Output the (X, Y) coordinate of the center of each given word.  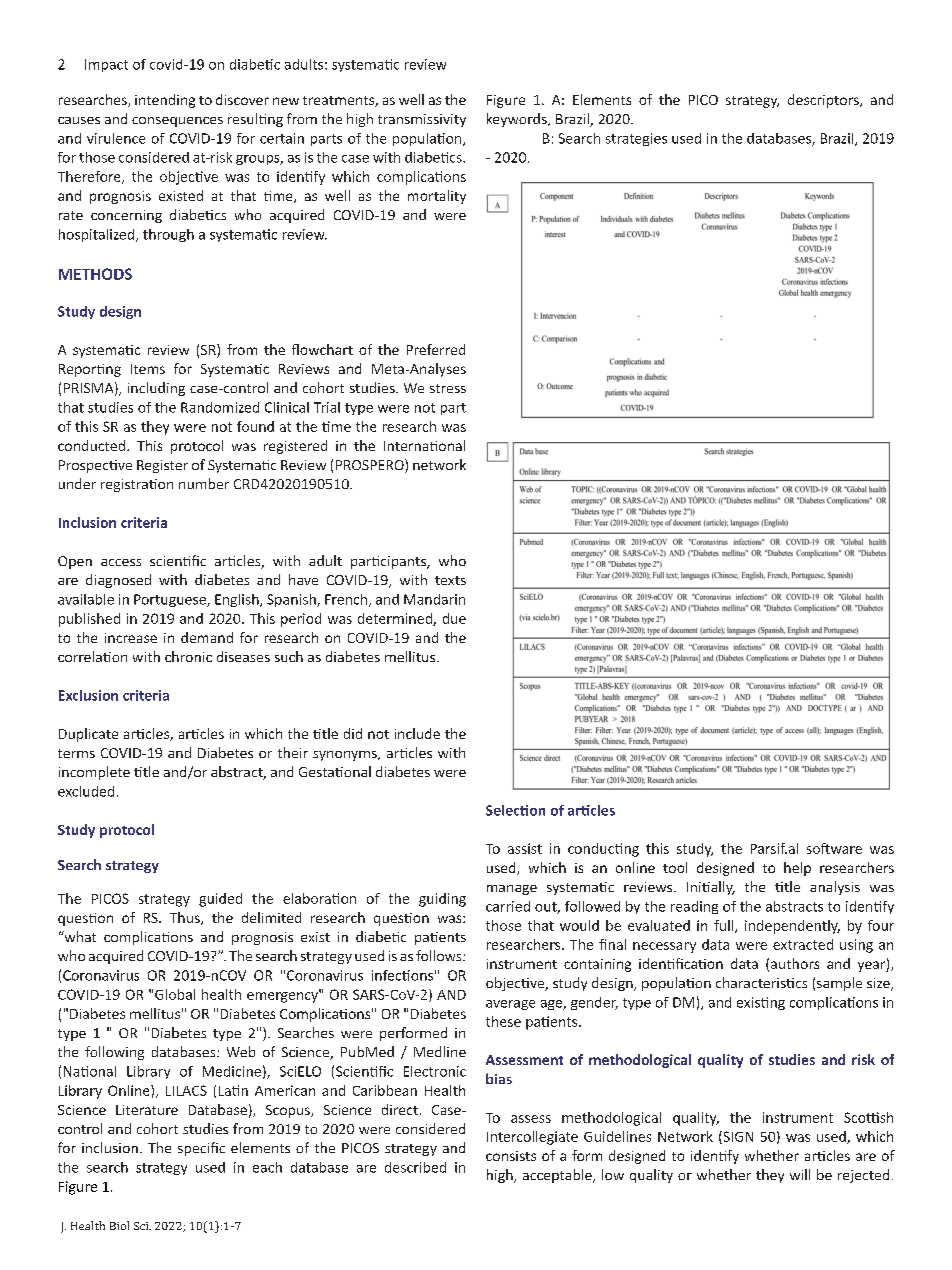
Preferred (436, 349)
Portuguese (171, 600)
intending (165, 101)
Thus (186, 918)
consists (511, 1156)
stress (448, 388)
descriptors (824, 101)
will (800, 1174)
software (834, 848)
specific (201, 1149)
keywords (518, 120)
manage (512, 890)
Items (148, 369)
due (454, 618)
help (797, 869)
